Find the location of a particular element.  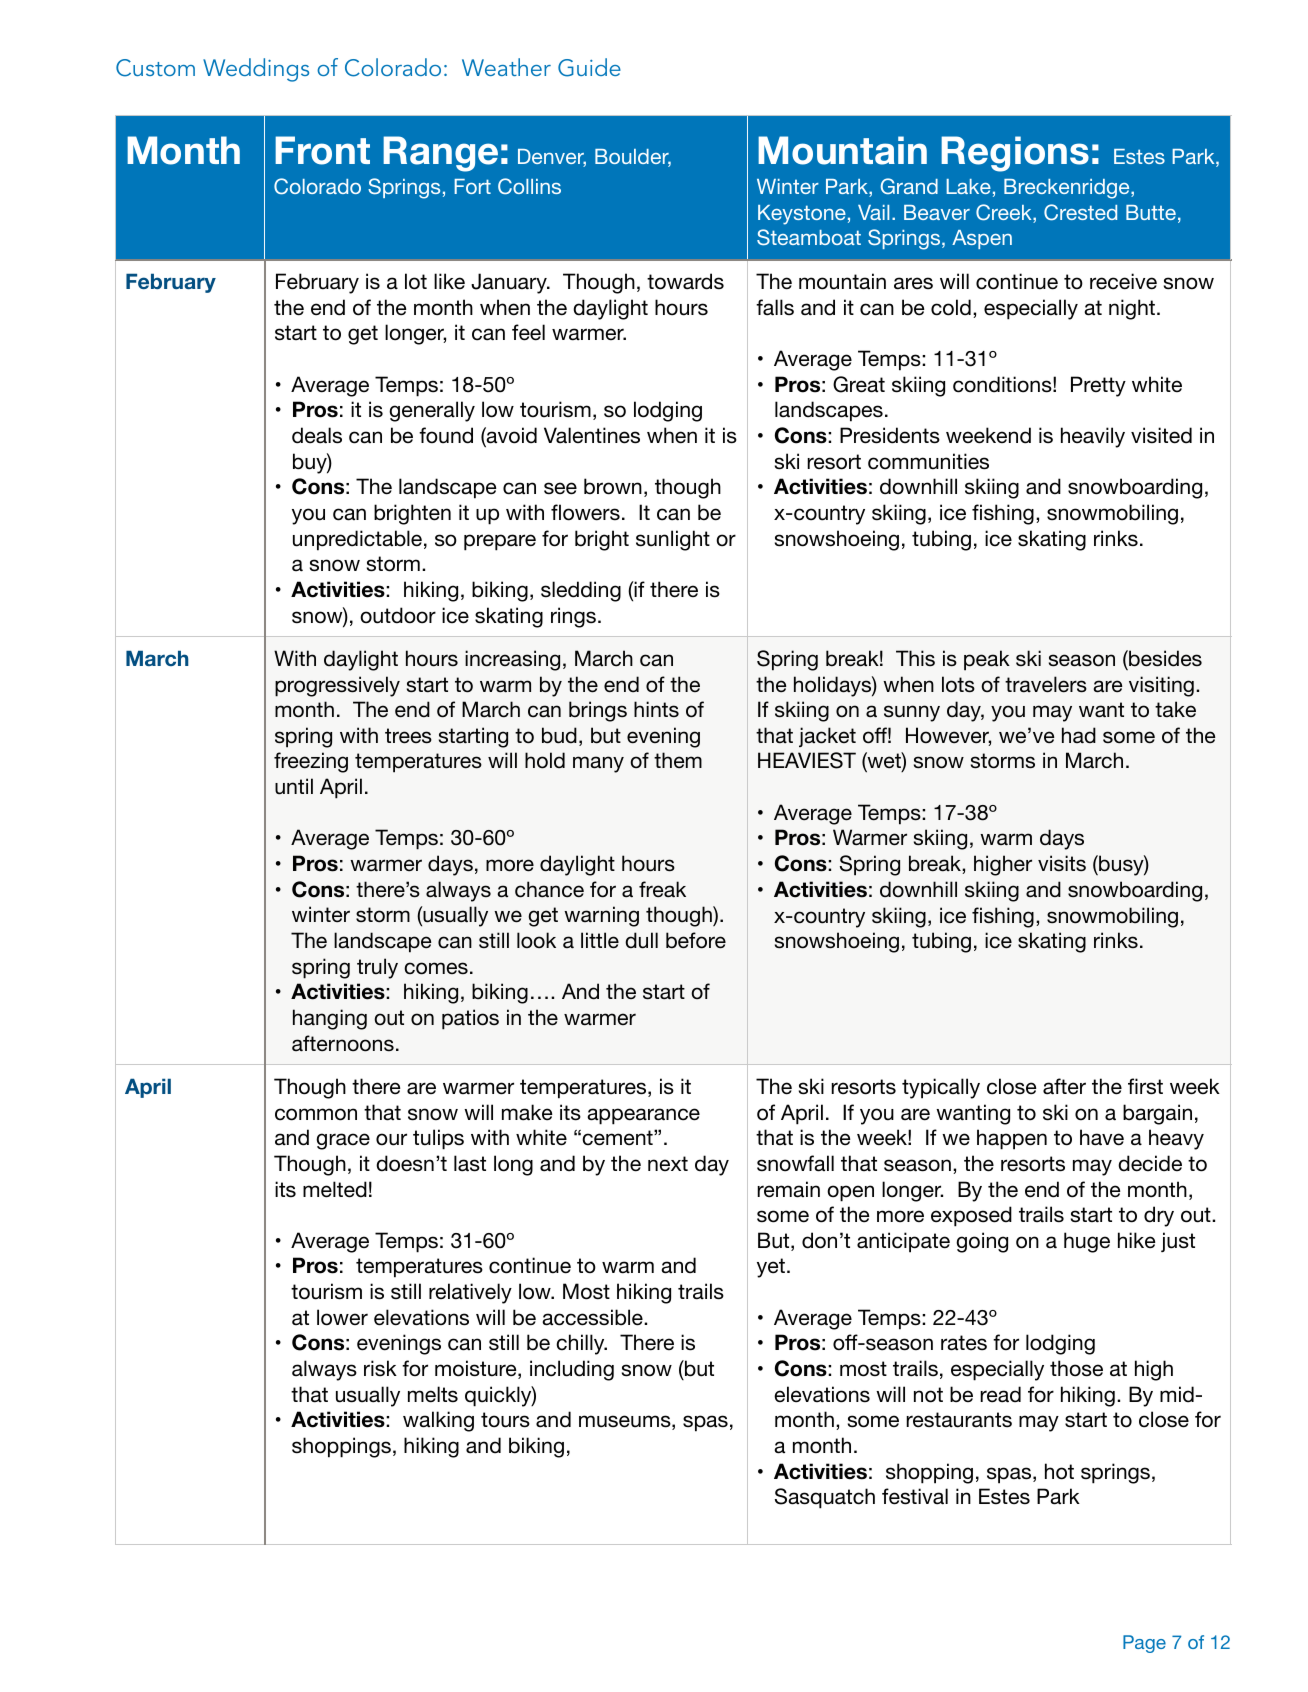

Regions is located at coordinates (1015, 154).
